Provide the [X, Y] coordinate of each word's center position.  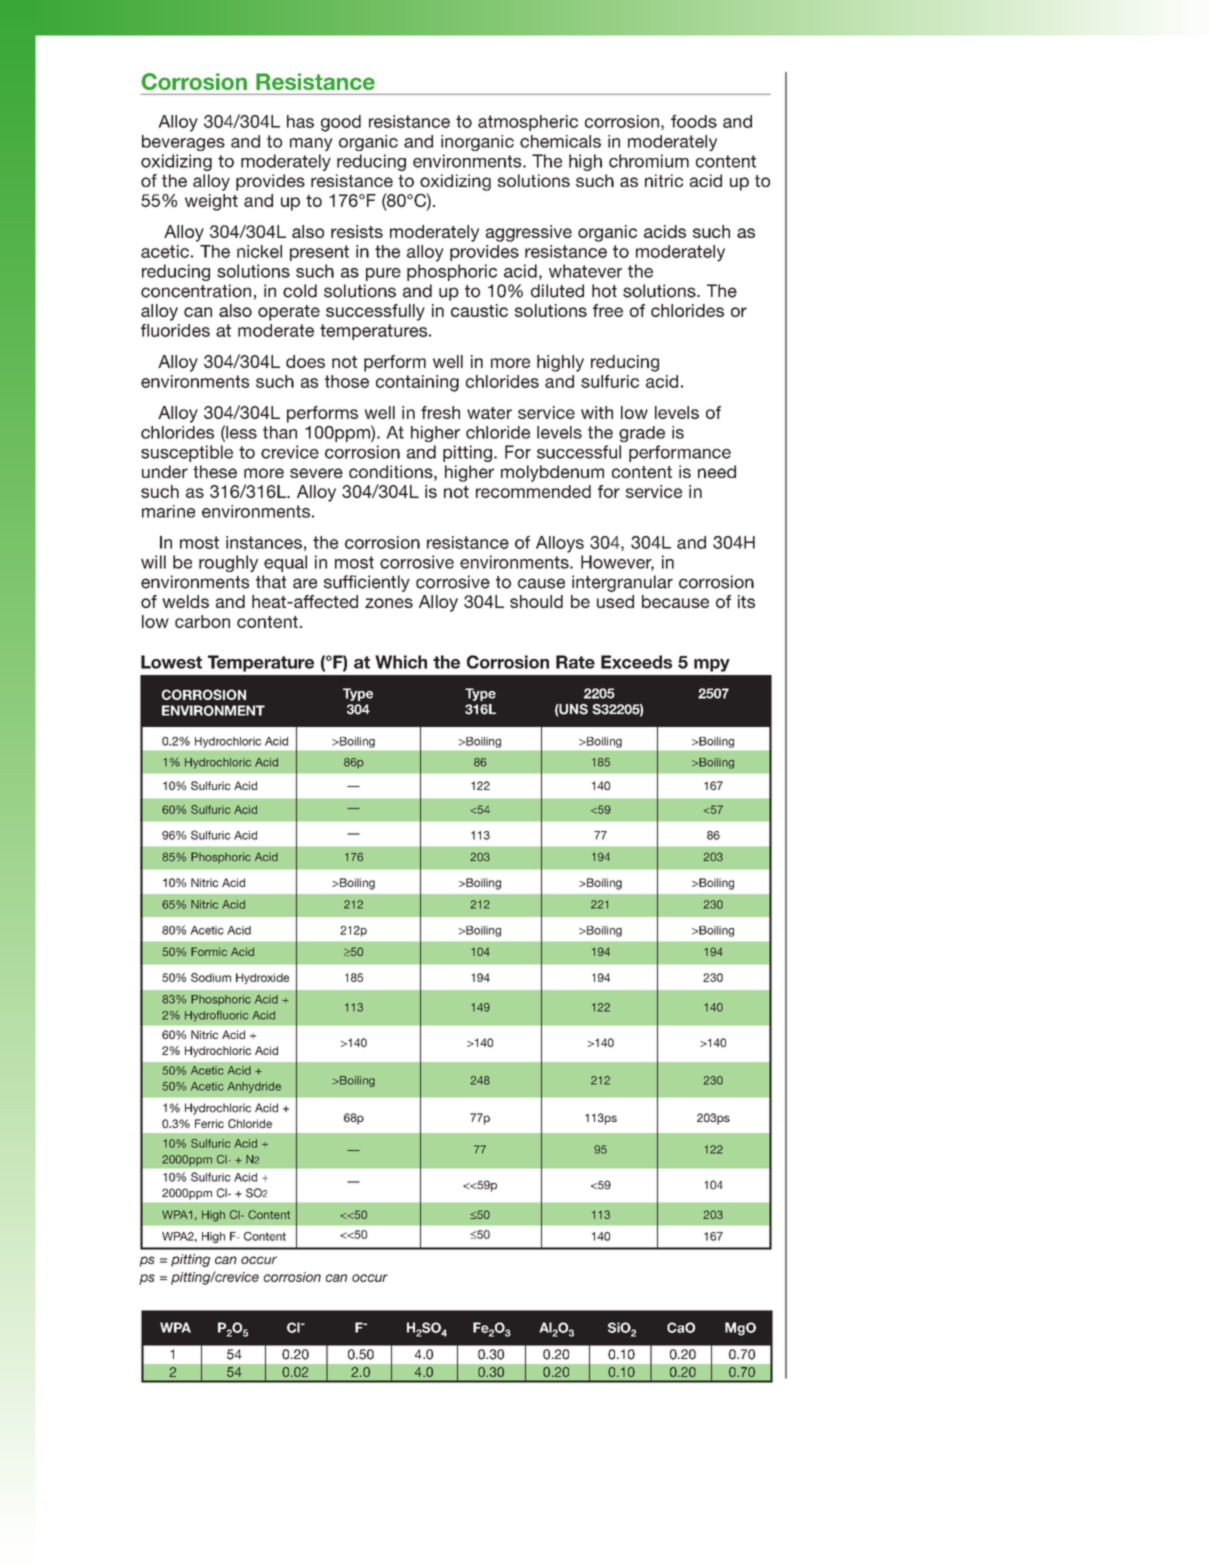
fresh [440, 412]
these [215, 471]
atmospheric [528, 123]
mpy [712, 665]
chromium [649, 161]
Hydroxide [262, 978]
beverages [183, 143]
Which [401, 662]
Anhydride [254, 1087]
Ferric [209, 1123]
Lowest [171, 662]
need [717, 471]
